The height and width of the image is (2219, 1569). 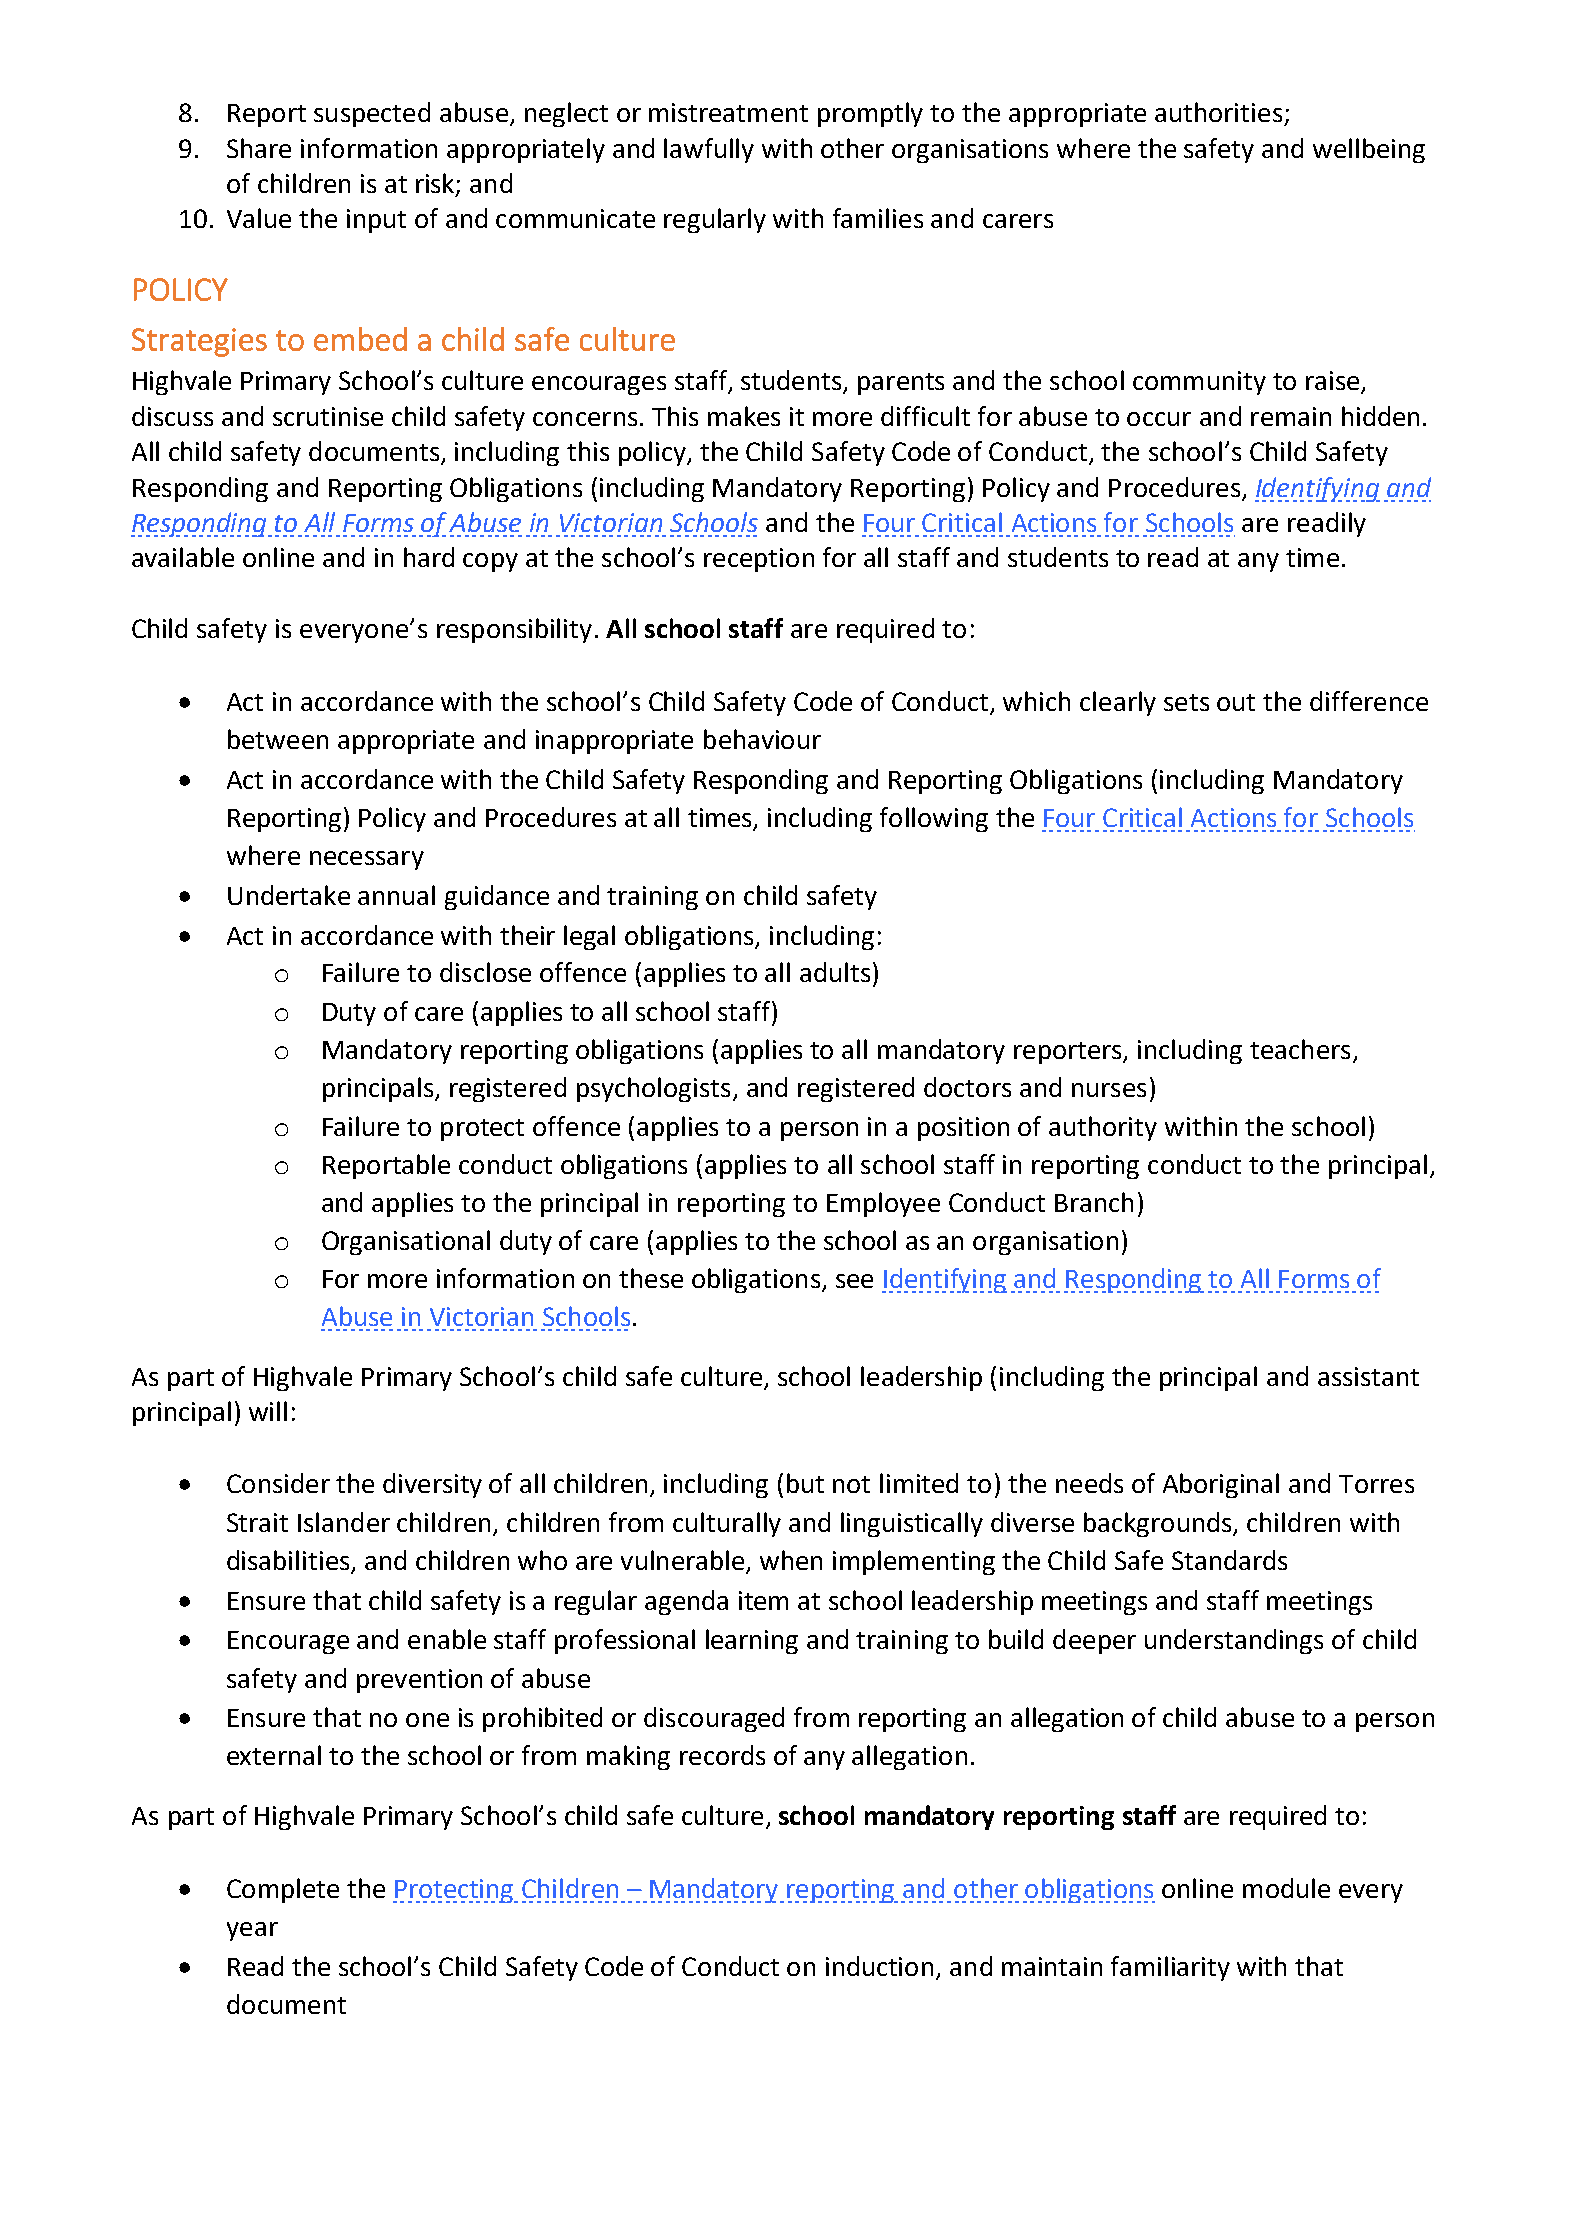 I want to click on module, so click(x=1286, y=1888).
